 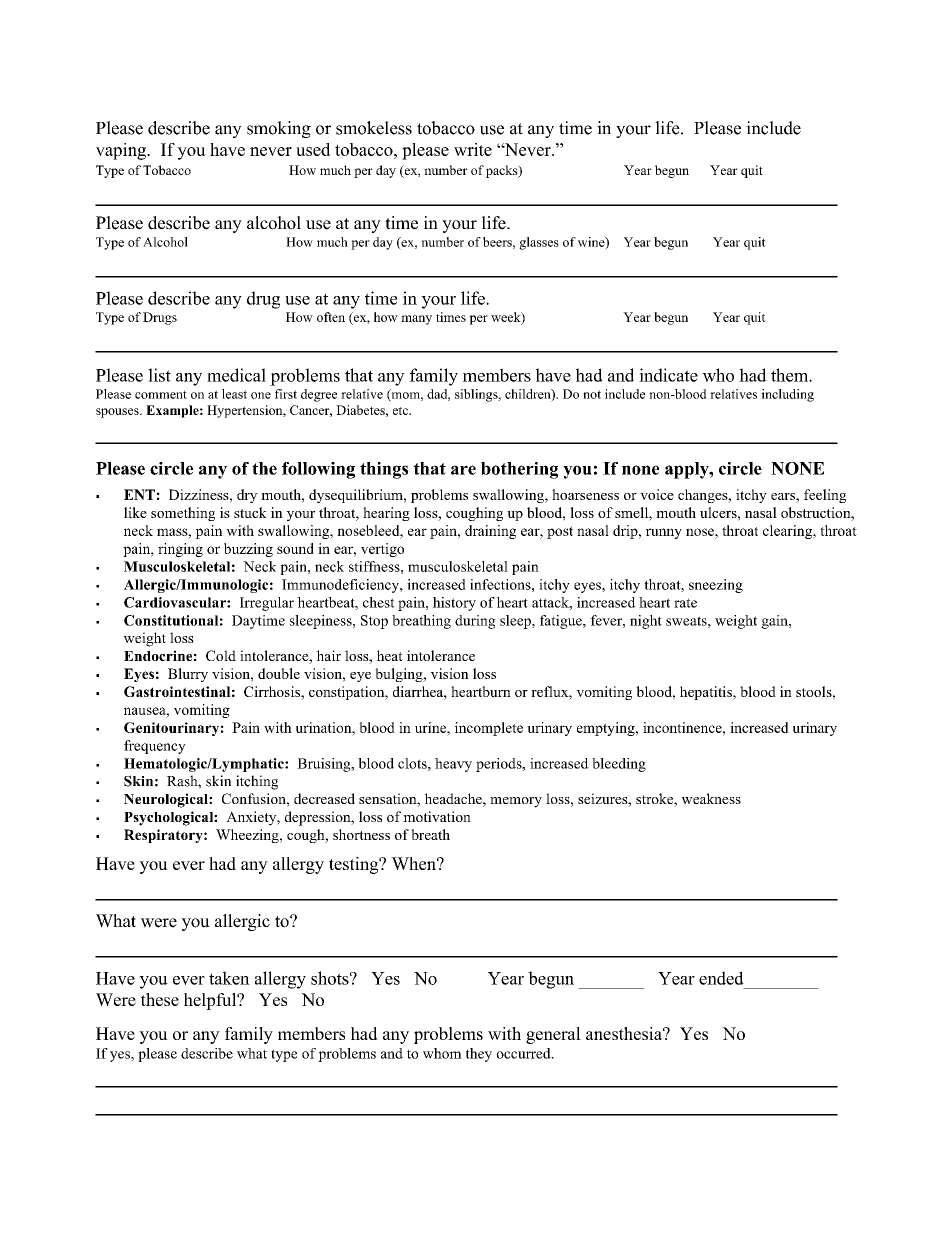 What do you see at coordinates (463, 470) in the screenshot?
I see `are` at bounding box center [463, 470].
